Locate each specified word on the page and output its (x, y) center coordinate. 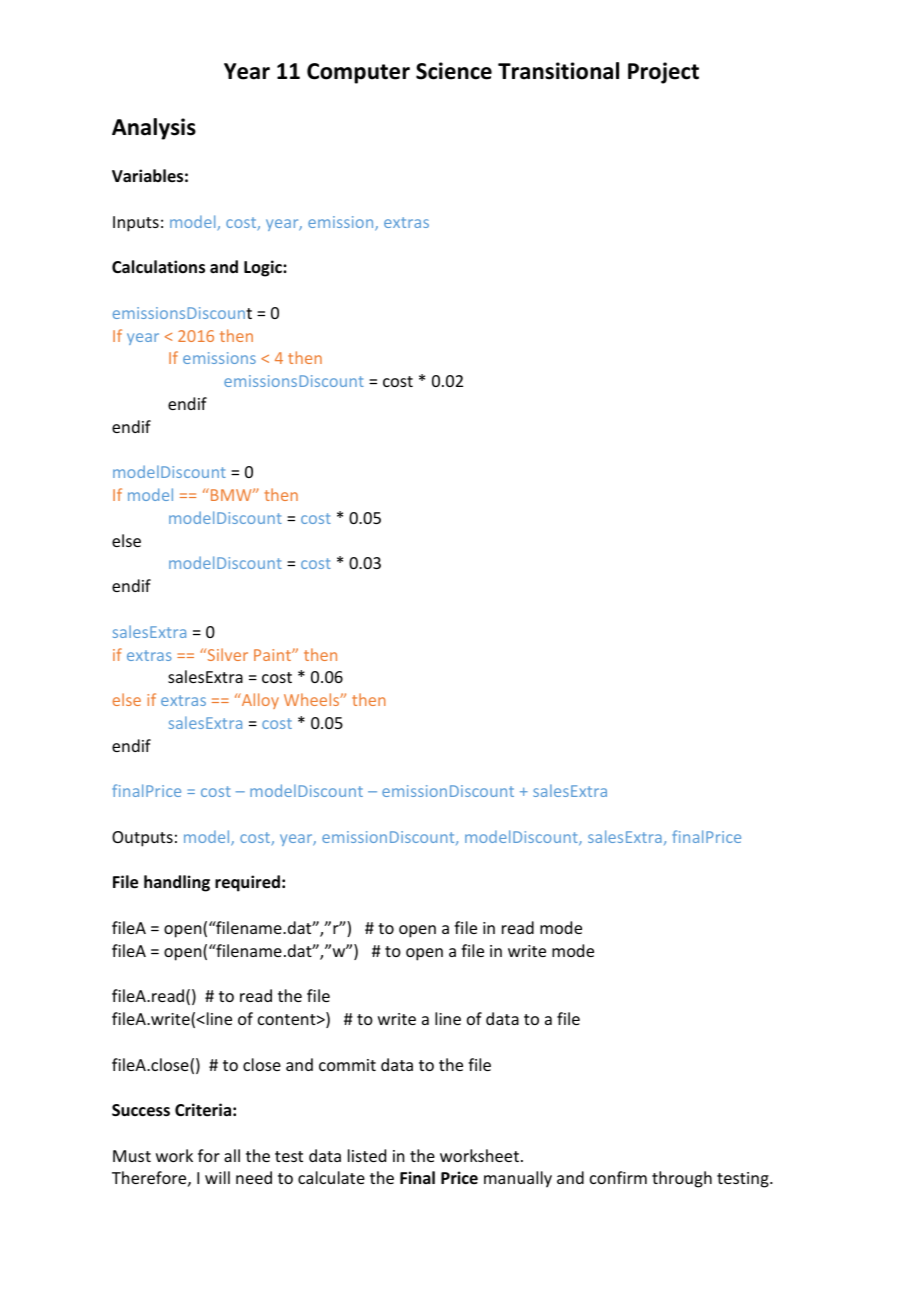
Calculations (158, 267)
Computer (358, 73)
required (247, 883)
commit (347, 1065)
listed (367, 1155)
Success (141, 1110)
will (217, 1177)
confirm (618, 1177)
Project (663, 73)
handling (177, 883)
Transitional (558, 71)
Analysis (154, 129)
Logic (264, 268)
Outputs (142, 839)
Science (454, 71)
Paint (273, 655)
